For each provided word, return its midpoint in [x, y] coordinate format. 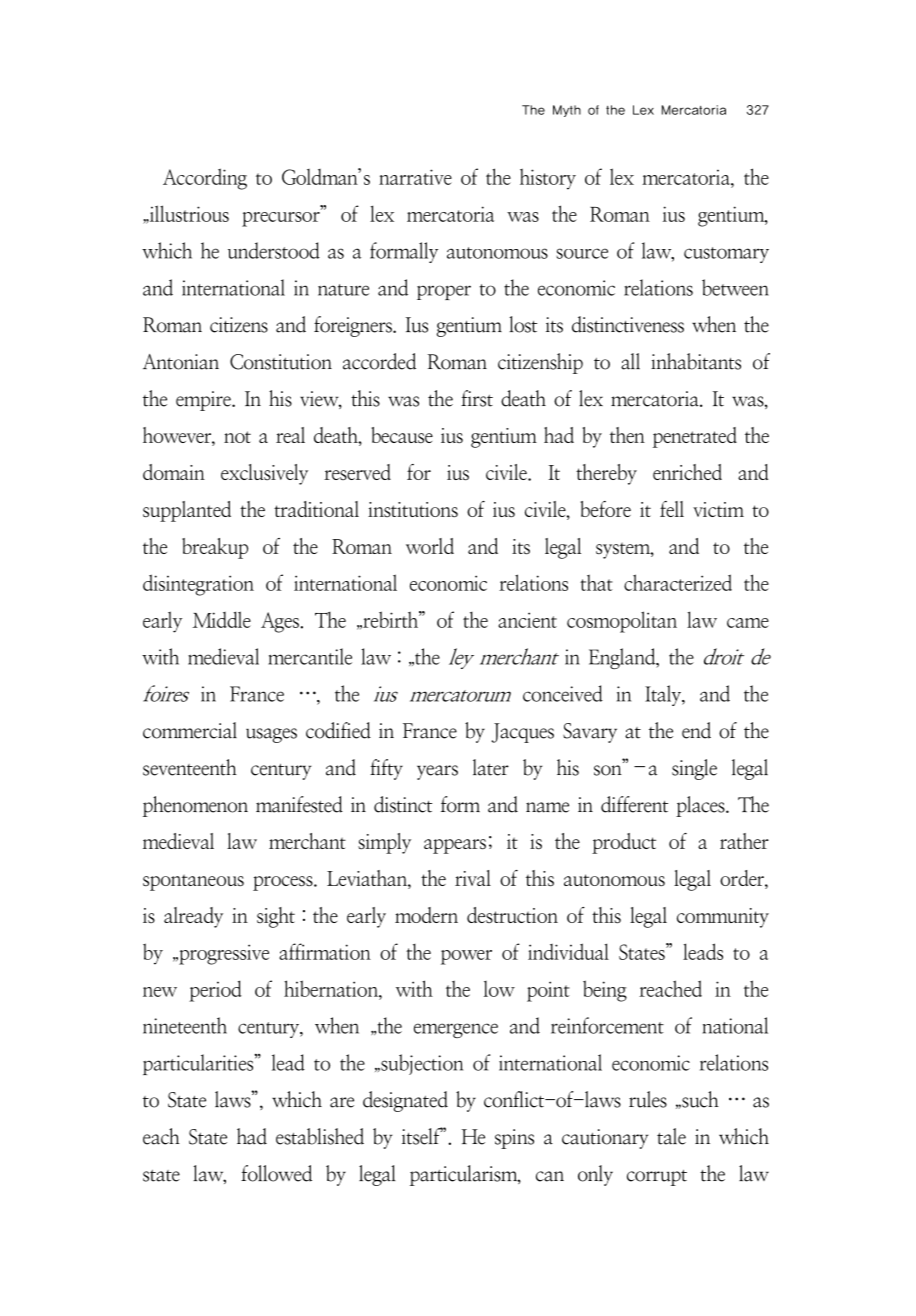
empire [204, 401]
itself [422, 1136]
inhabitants [696, 361]
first [477, 398]
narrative [415, 177]
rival [473, 878]
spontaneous [193, 883]
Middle [221, 619]
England [623, 658]
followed [276, 1173]
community [723, 918]
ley [461, 658]
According [205, 179]
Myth [567, 111]
